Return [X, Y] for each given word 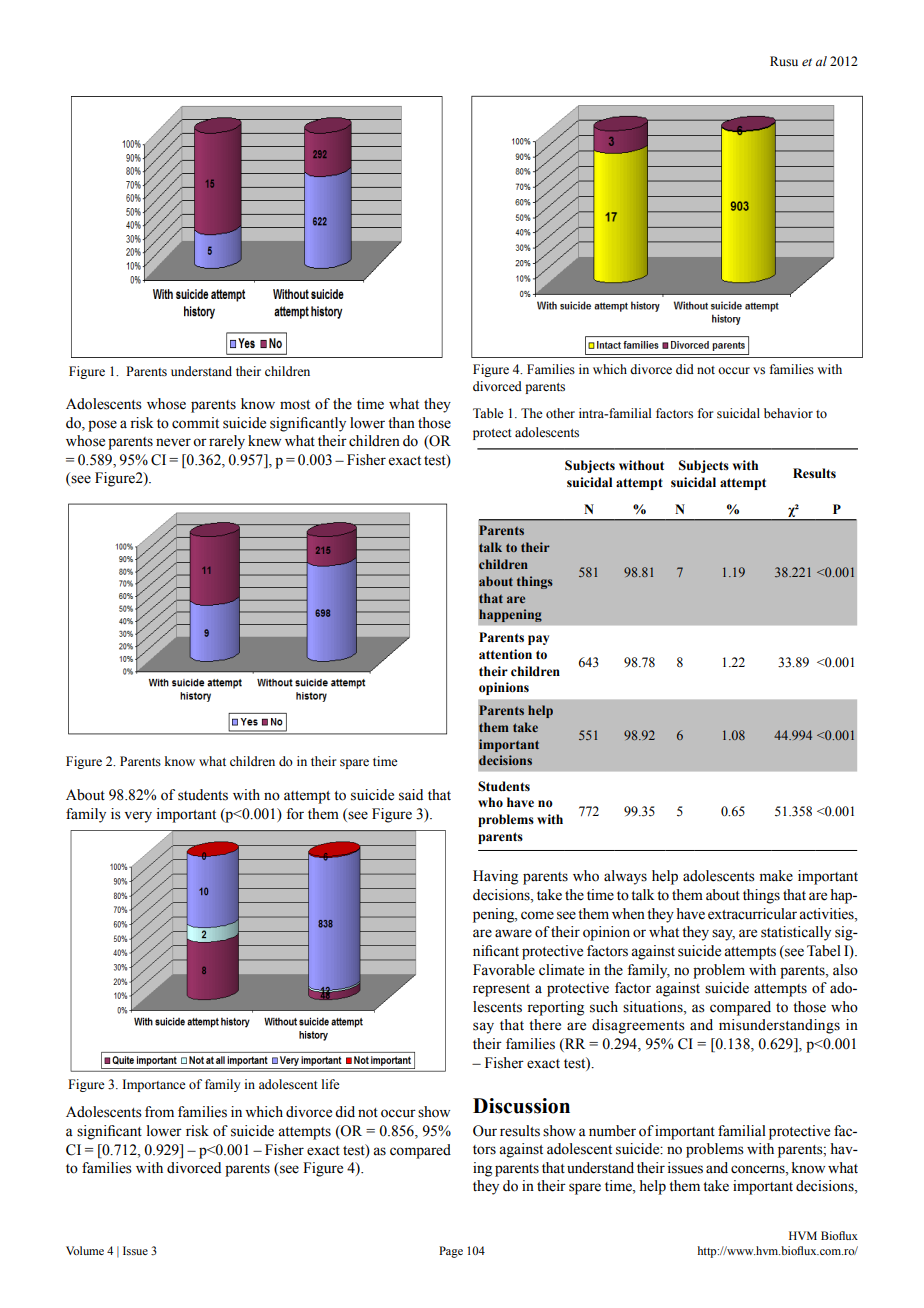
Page [451, 1252]
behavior [788, 413]
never [173, 442]
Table [488, 413]
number [612, 1131]
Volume [85, 1250]
